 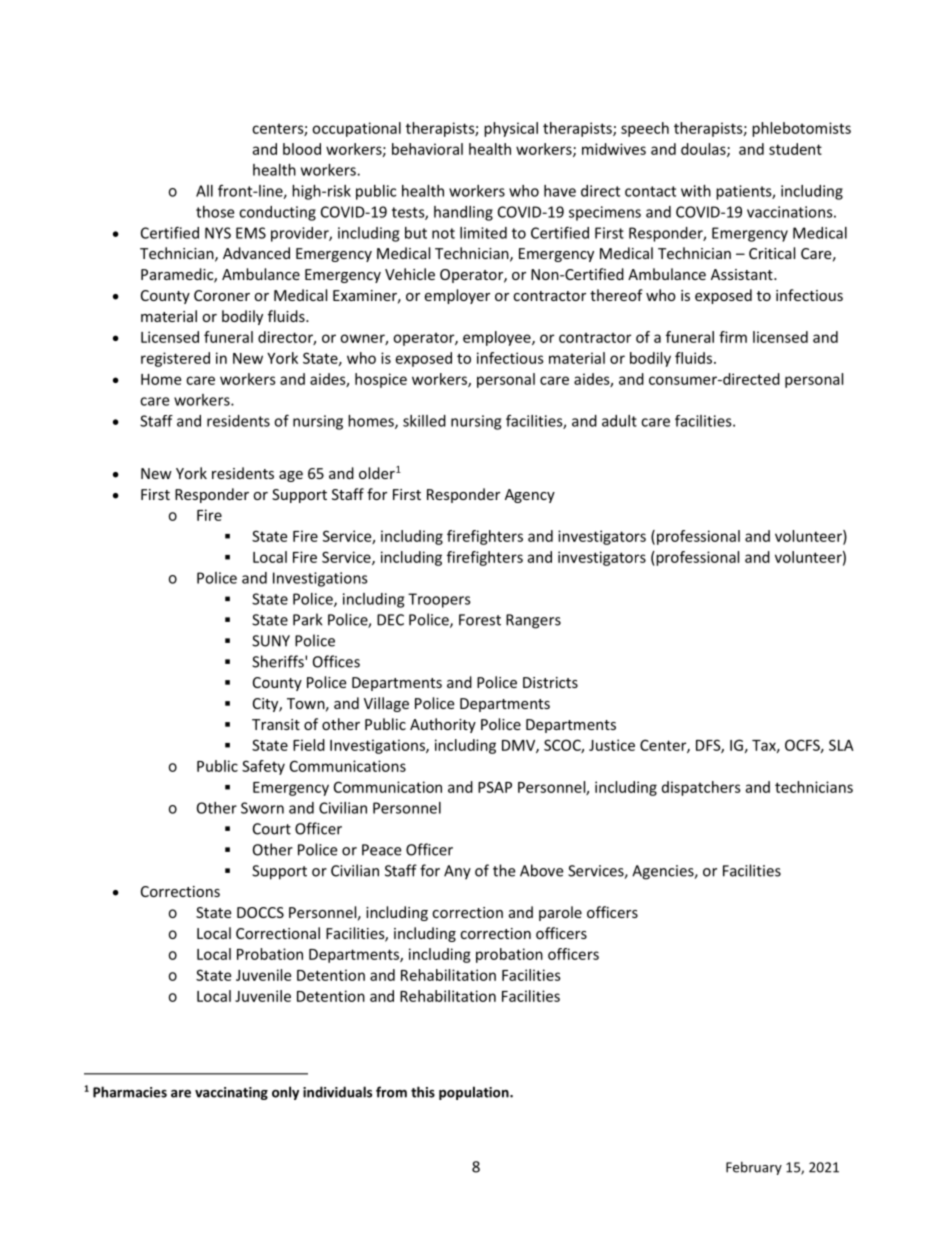 I want to click on Sworn, so click(x=262, y=808).
